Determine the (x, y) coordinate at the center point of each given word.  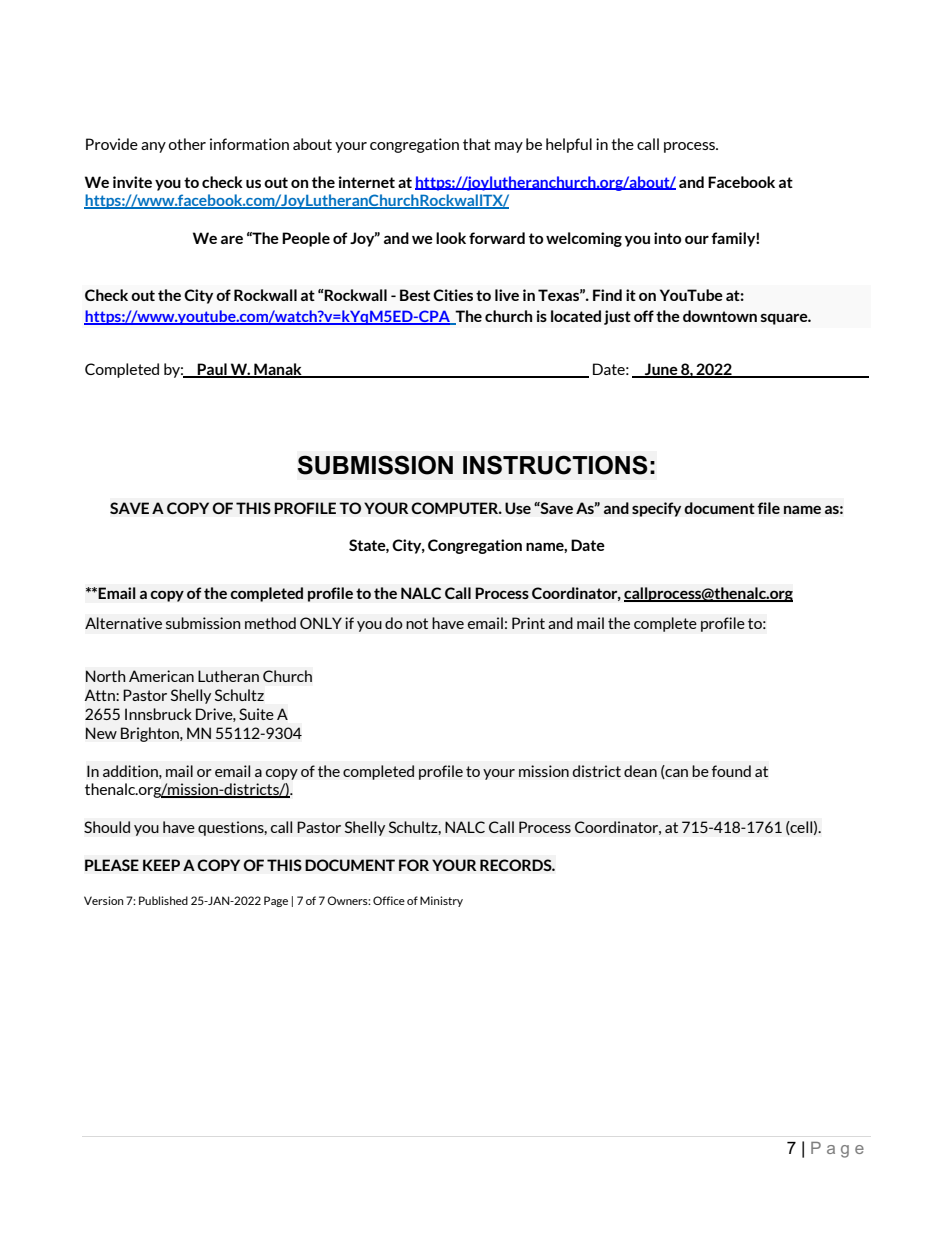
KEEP (161, 865)
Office (389, 900)
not (417, 623)
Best (415, 295)
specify (657, 509)
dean (640, 771)
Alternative (123, 623)
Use (518, 508)
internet (367, 182)
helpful (569, 145)
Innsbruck (158, 714)
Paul (212, 370)
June (661, 370)
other (187, 144)
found (731, 771)
